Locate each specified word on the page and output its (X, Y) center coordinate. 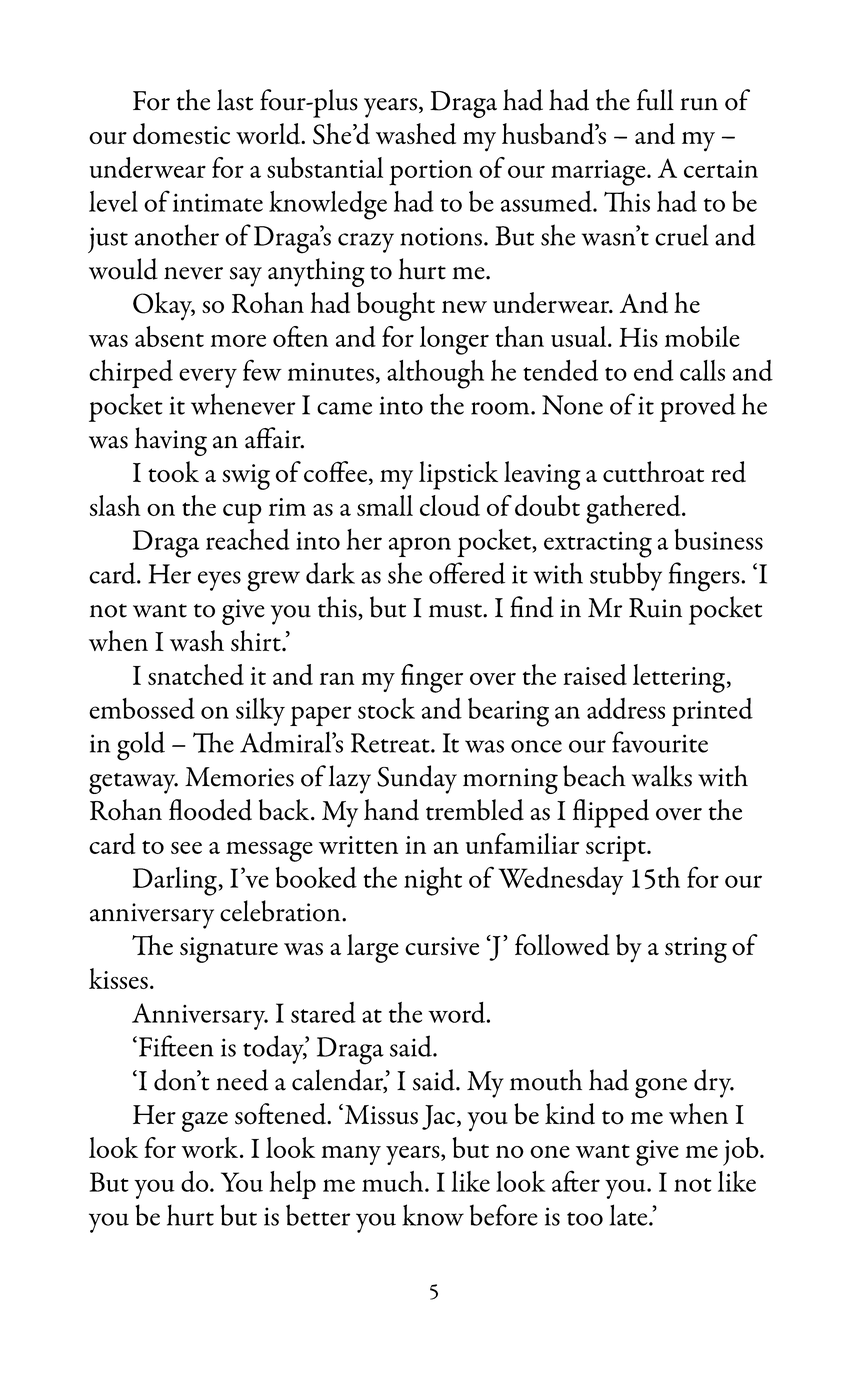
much (394, 1181)
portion (431, 173)
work (209, 1147)
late (630, 1215)
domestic (181, 134)
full (655, 100)
